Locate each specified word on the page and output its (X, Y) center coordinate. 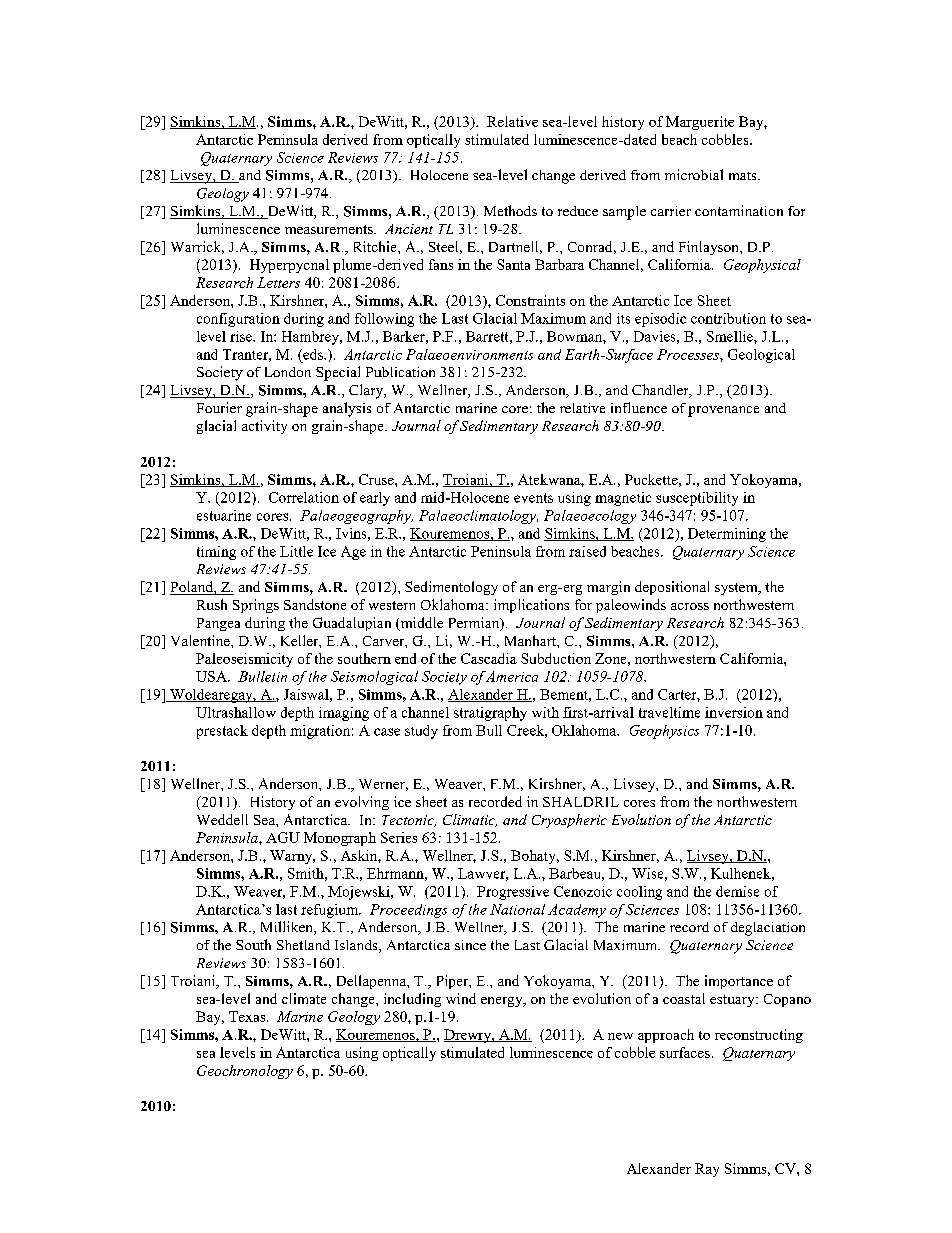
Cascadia (489, 658)
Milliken (288, 928)
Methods (510, 210)
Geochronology (245, 1072)
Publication (400, 372)
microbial (694, 174)
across (690, 606)
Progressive (513, 893)
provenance (723, 411)
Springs (256, 606)
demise (737, 891)
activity (264, 427)
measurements (330, 229)
